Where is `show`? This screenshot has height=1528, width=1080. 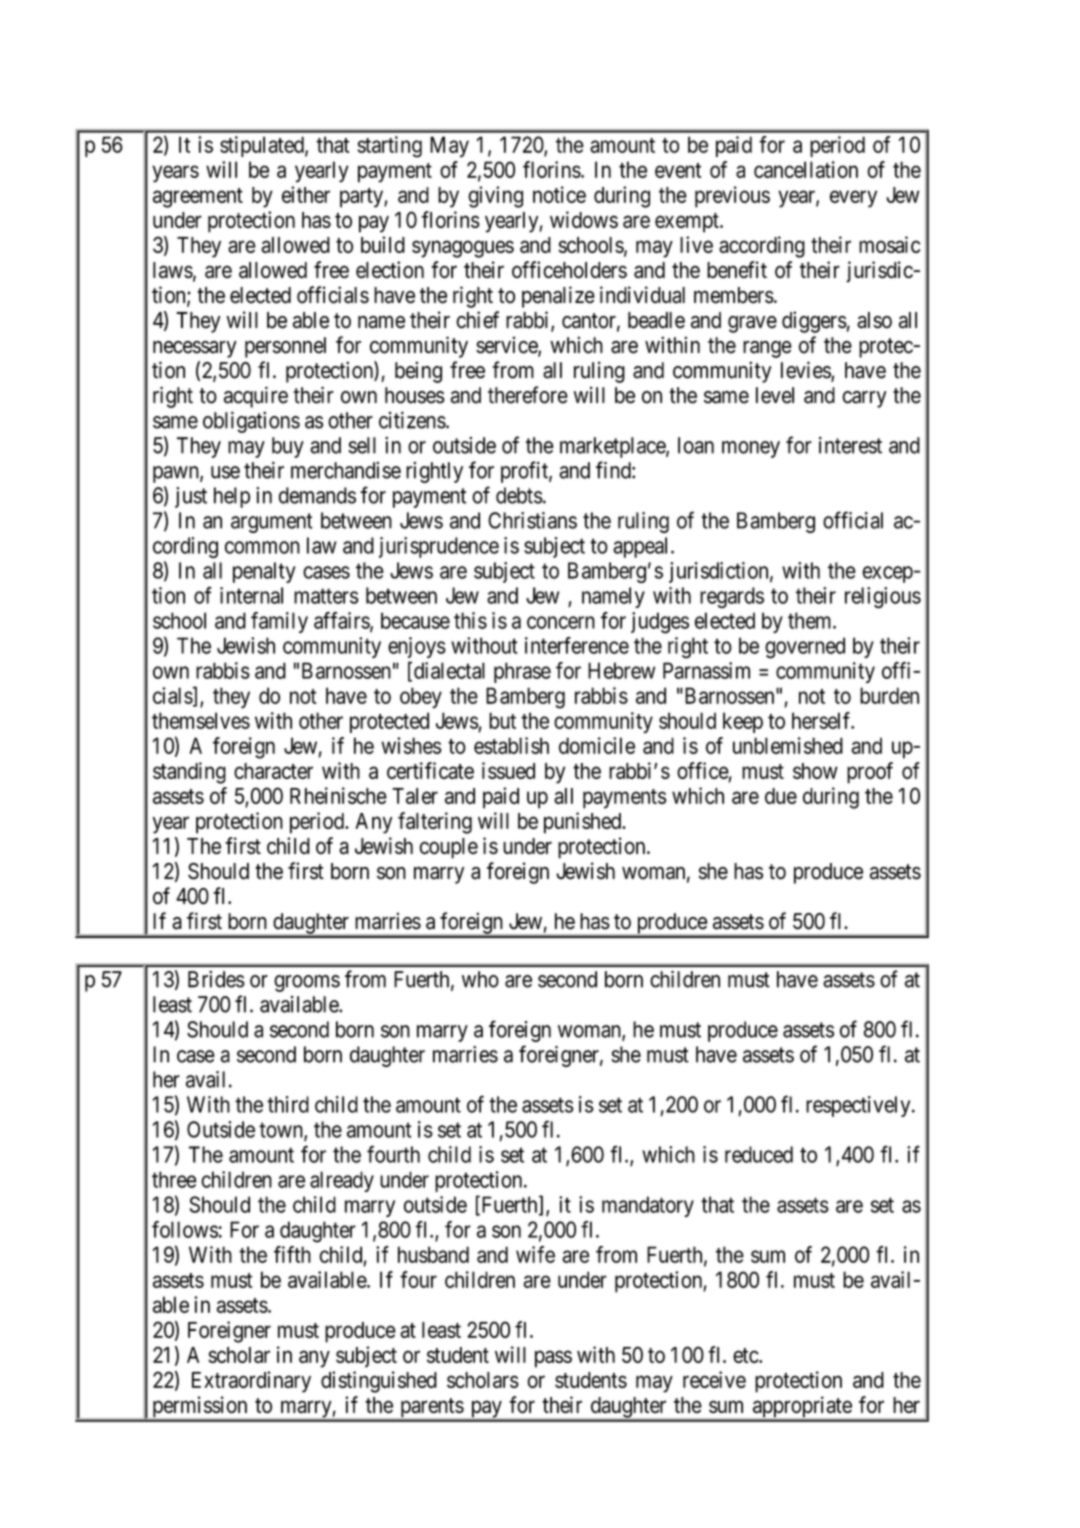
show is located at coordinates (815, 771).
